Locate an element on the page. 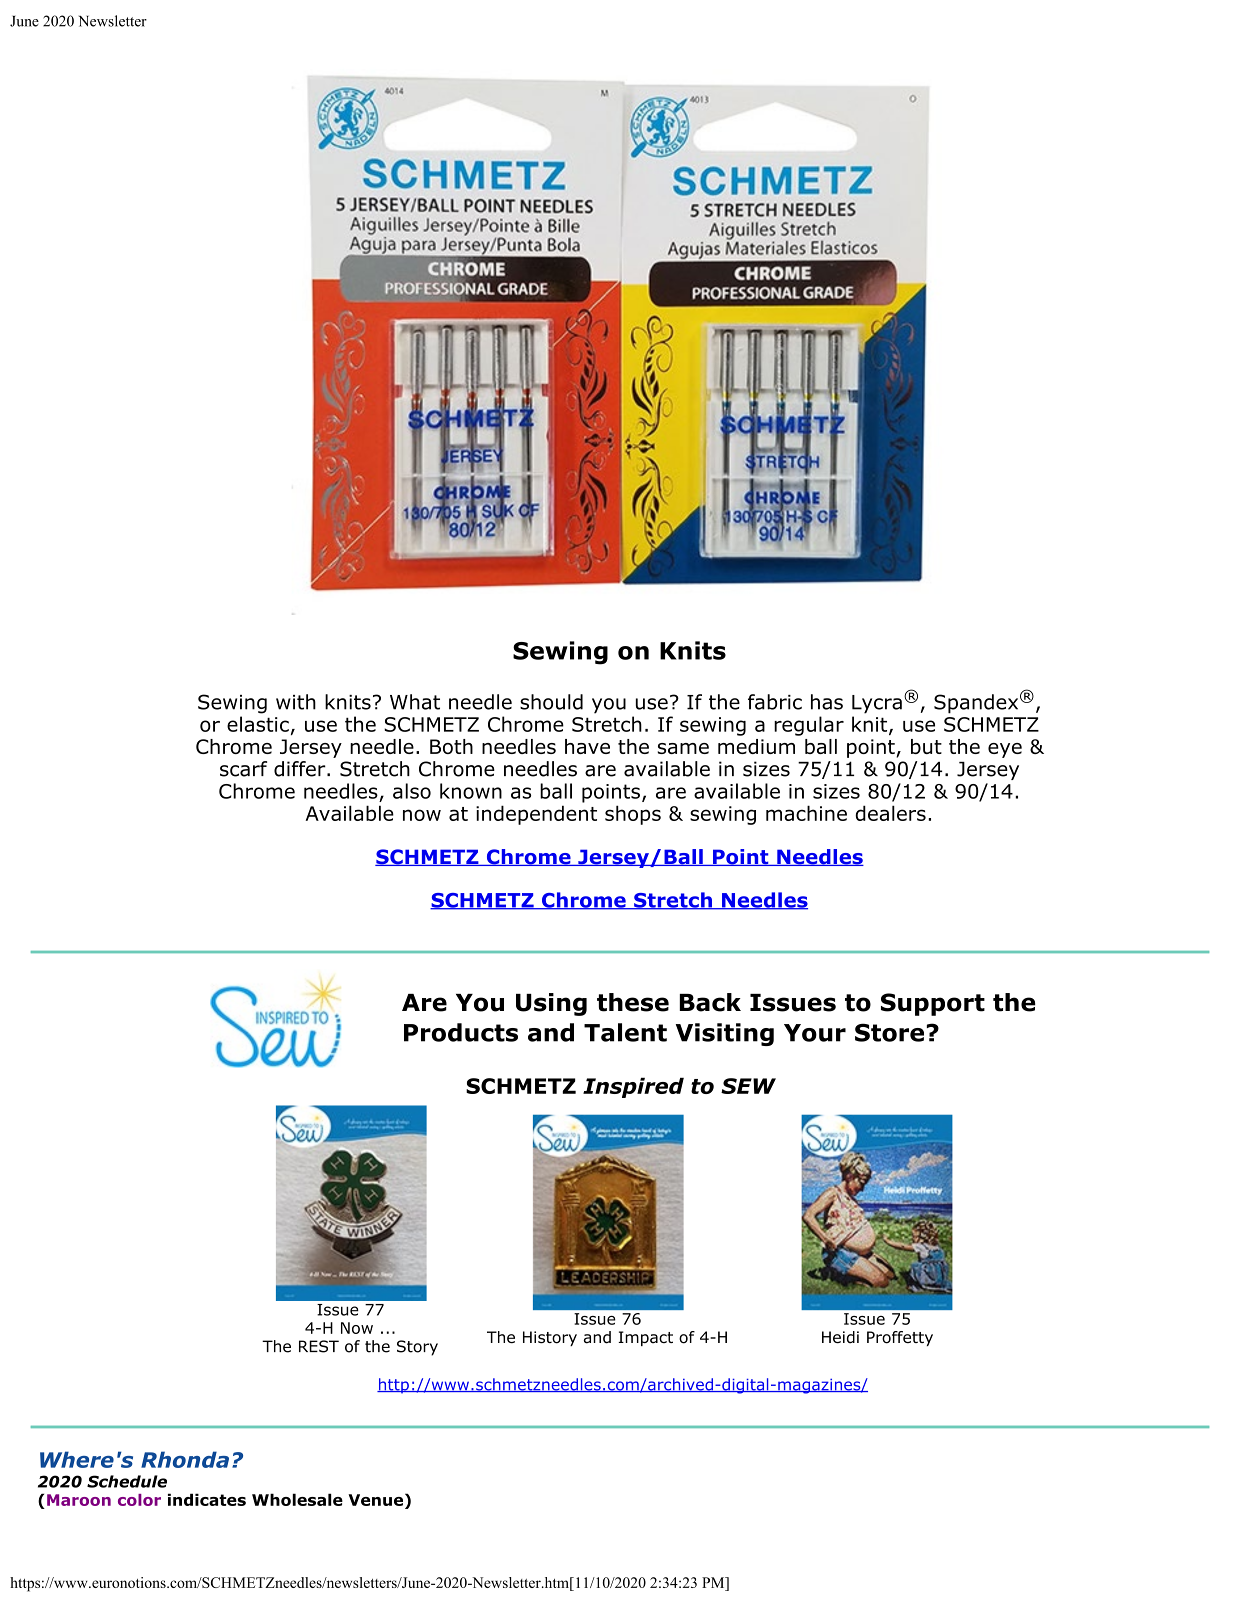 This image has height=1598, width=1234. Using is located at coordinates (551, 1004).
